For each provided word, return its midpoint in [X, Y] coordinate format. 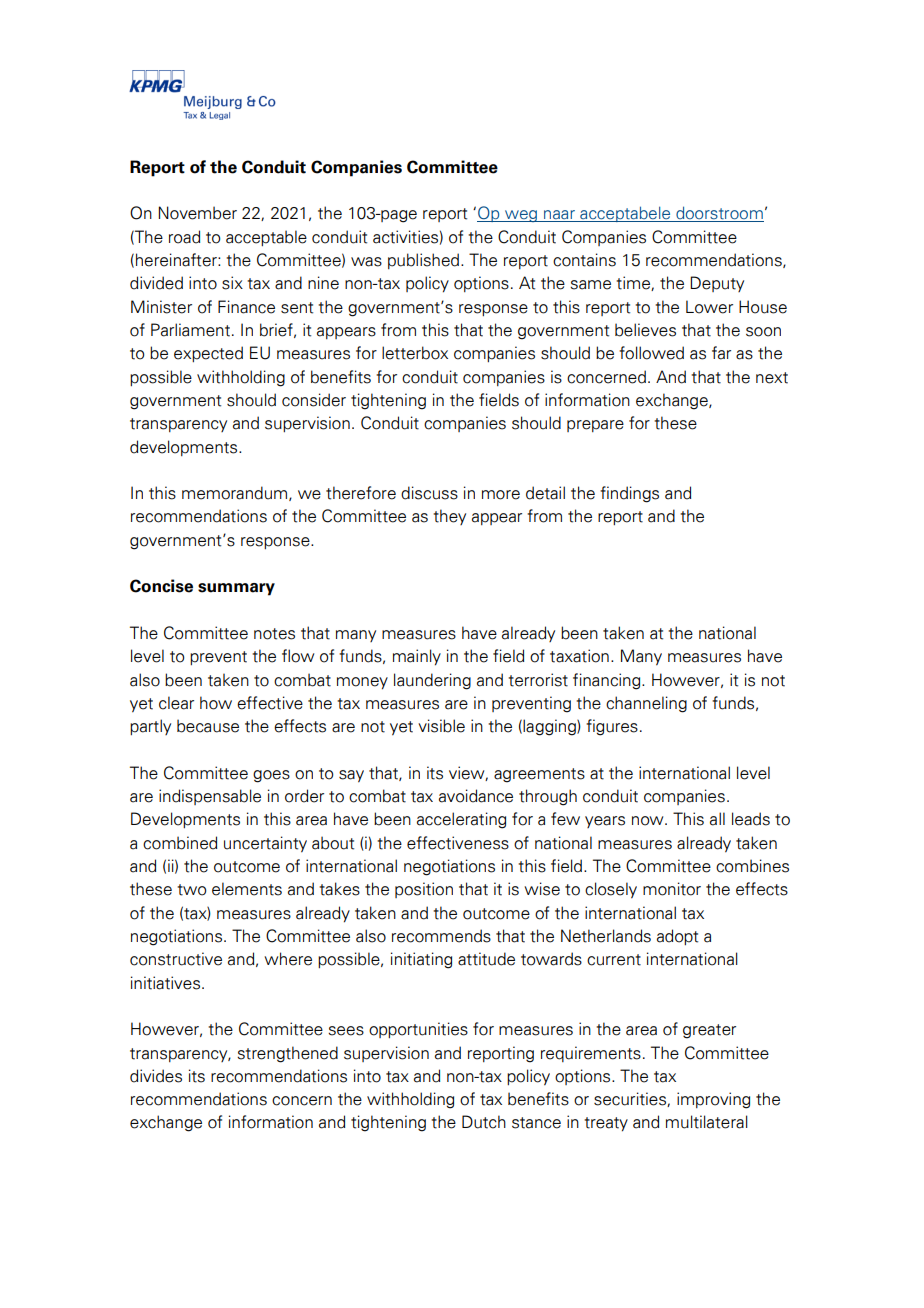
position [424, 890]
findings [629, 494]
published [425, 261]
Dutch [484, 1122]
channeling [646, 704]
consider [314, 400]
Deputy [717, 284]
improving [713, 1100]
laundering [432, 681]
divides [156, 1076]
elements [247, 889]
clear [176, 703]
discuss [429, 493]
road [184, 237]
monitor [672, 889]
